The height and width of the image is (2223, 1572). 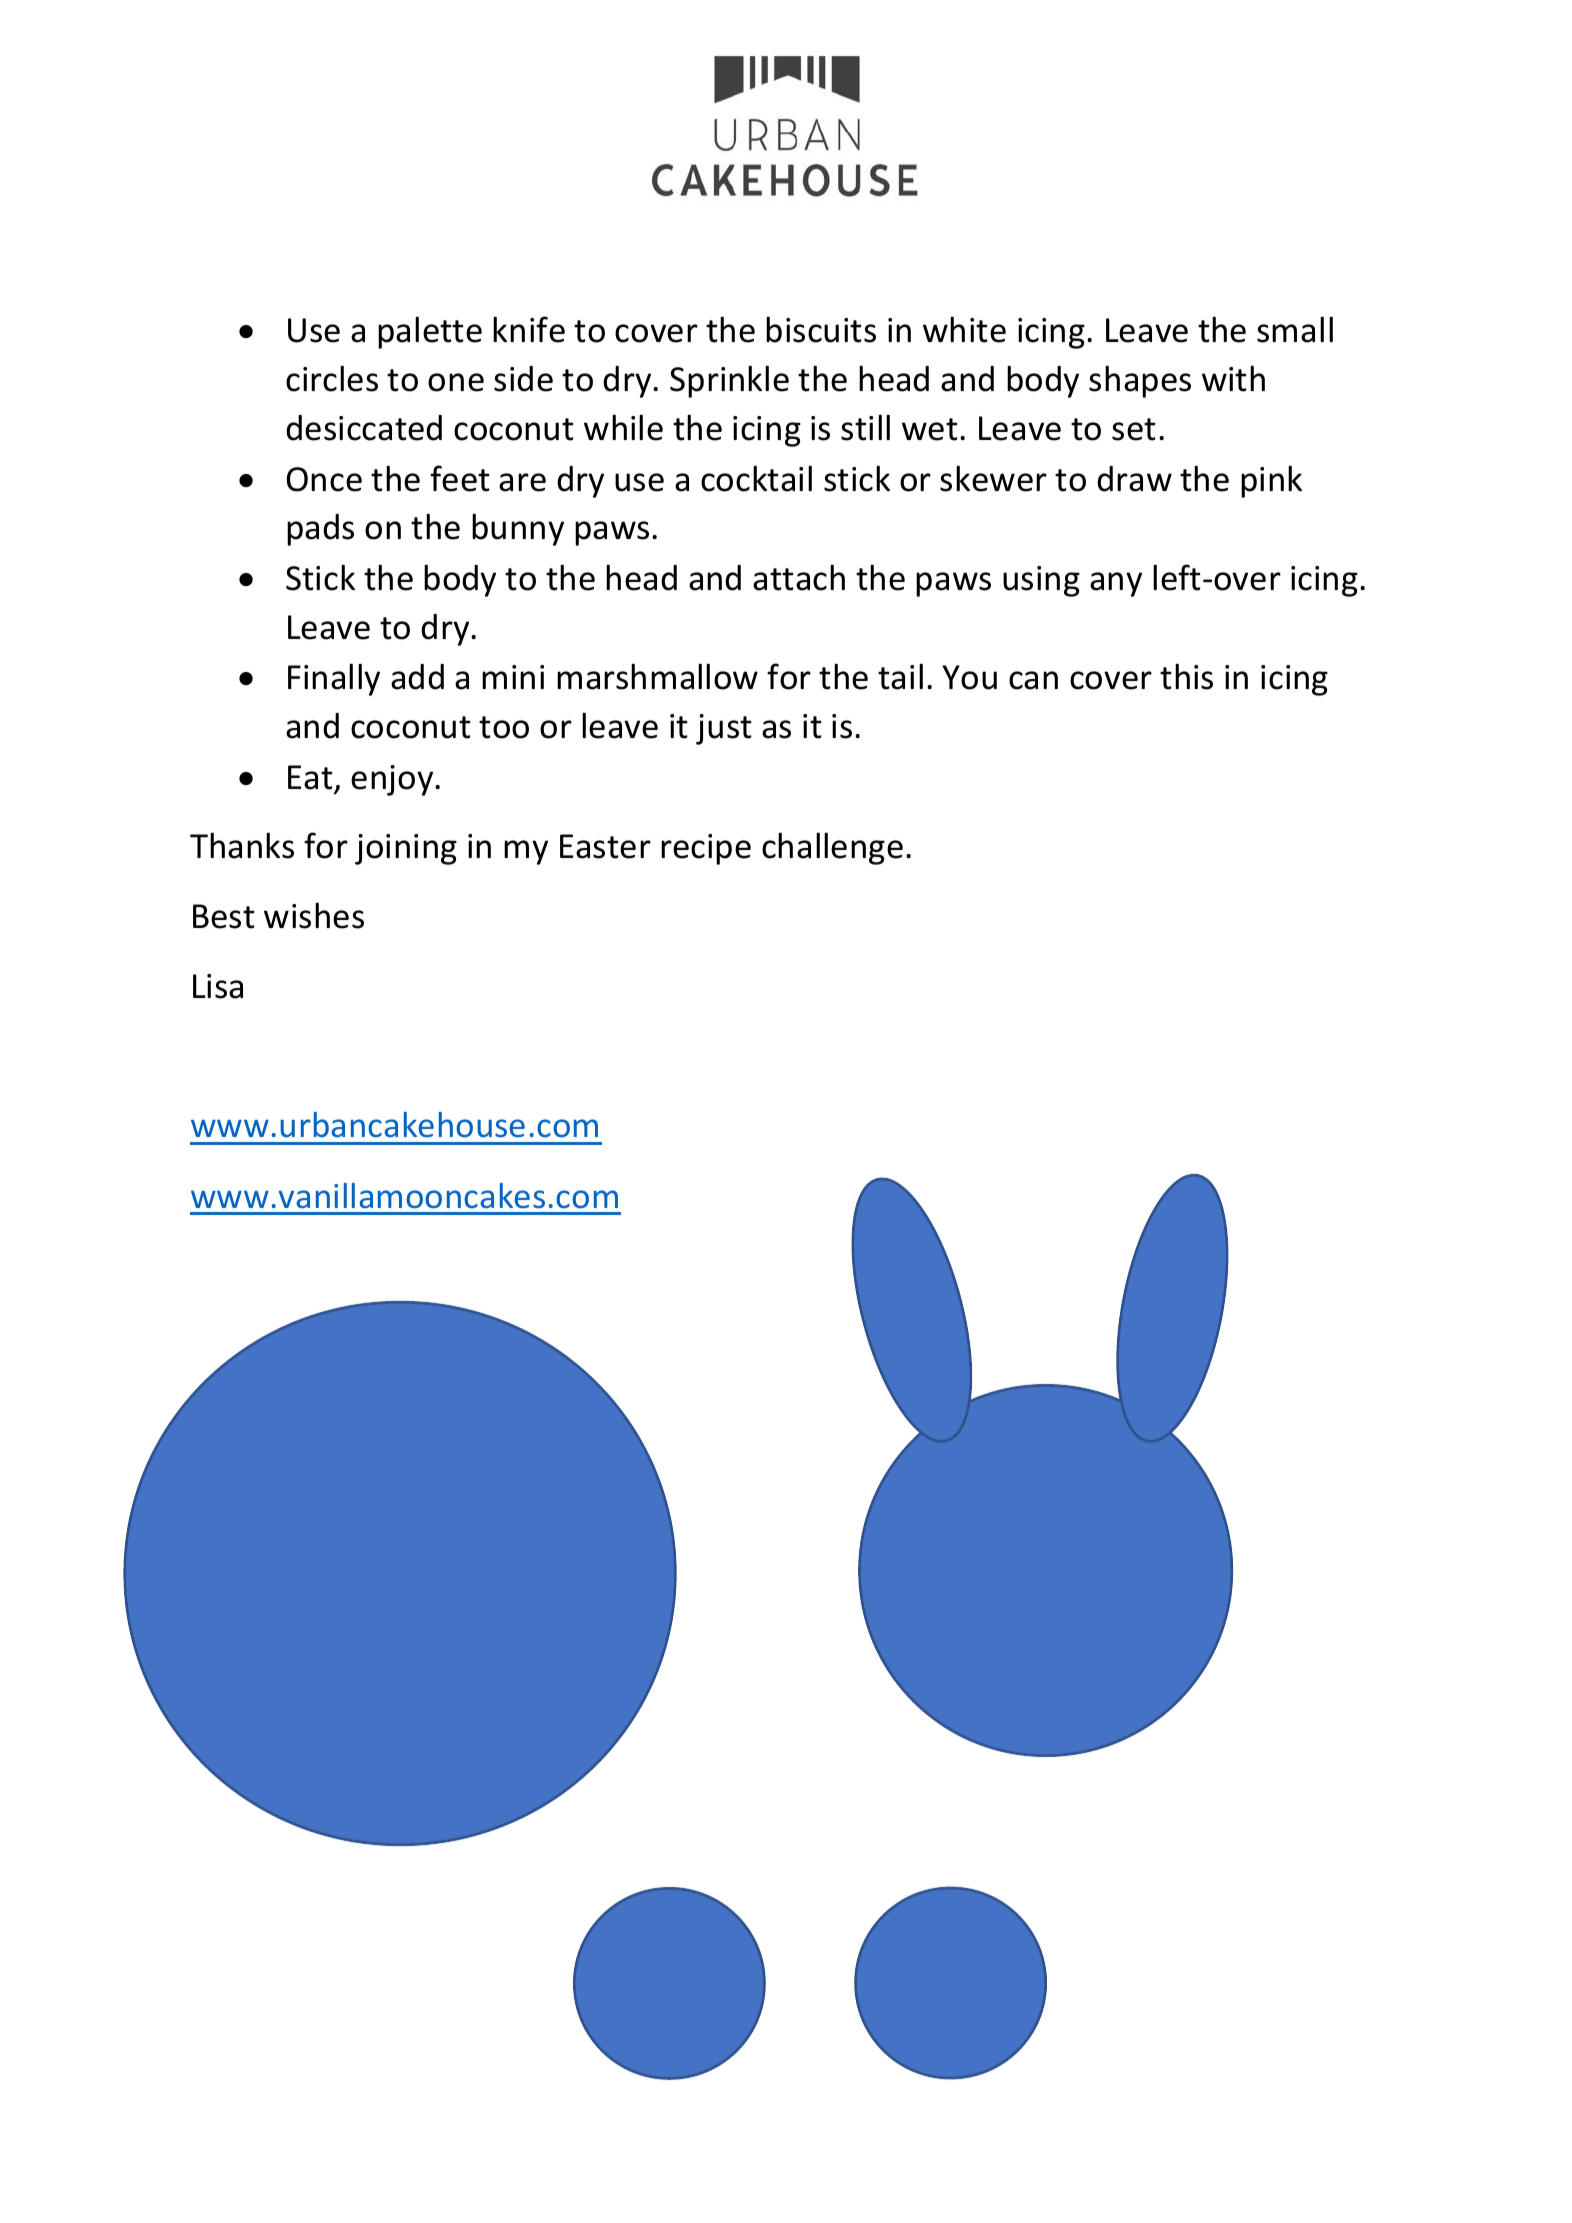 What do you see at coordinates (1186, 676) in the image?
I see `this` at bounding box center [1186, 676].
